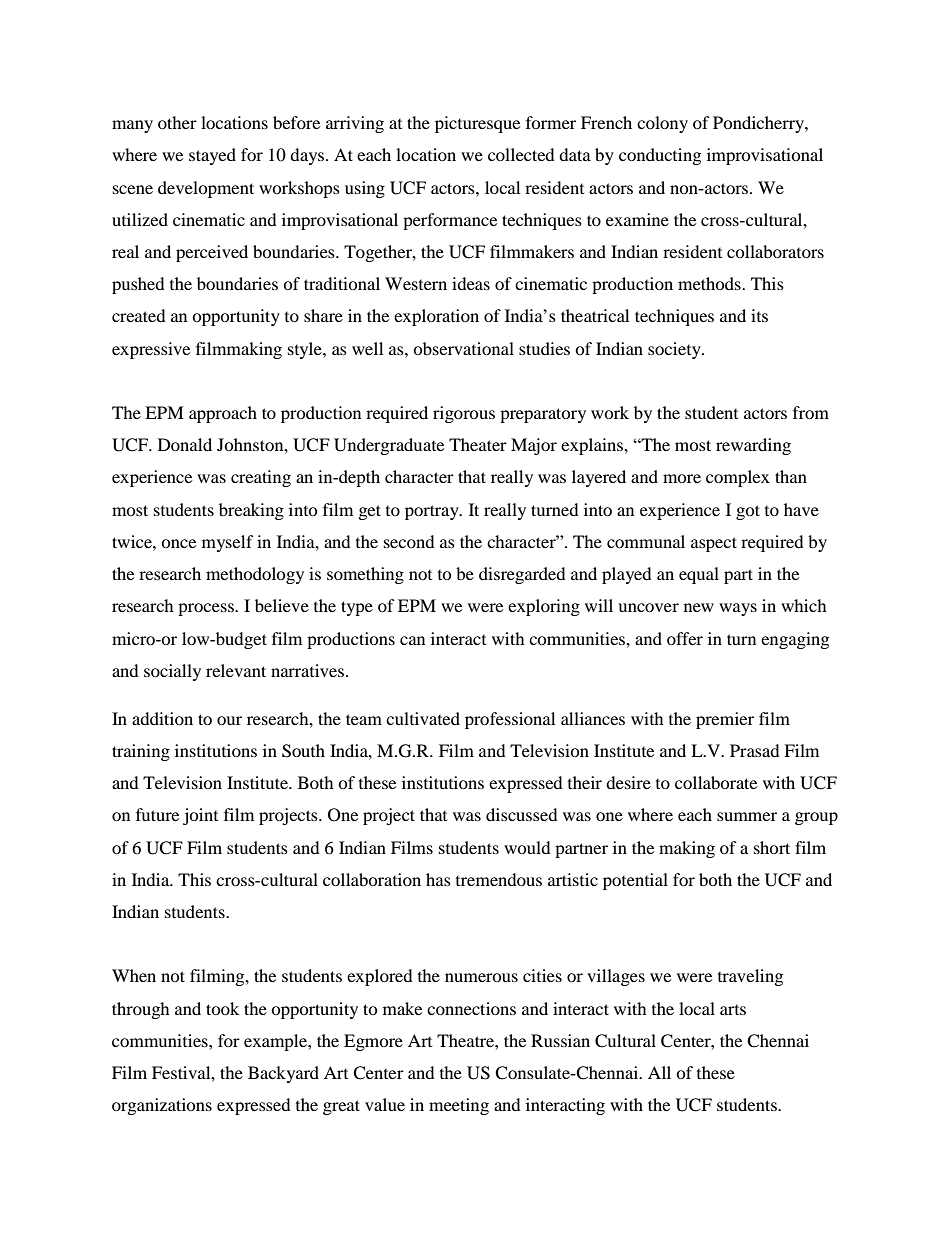 The height and width of the document is (1233, 952). Describe the element at coordinates (499, 879) in the document. I see `tremendous` at that location.
